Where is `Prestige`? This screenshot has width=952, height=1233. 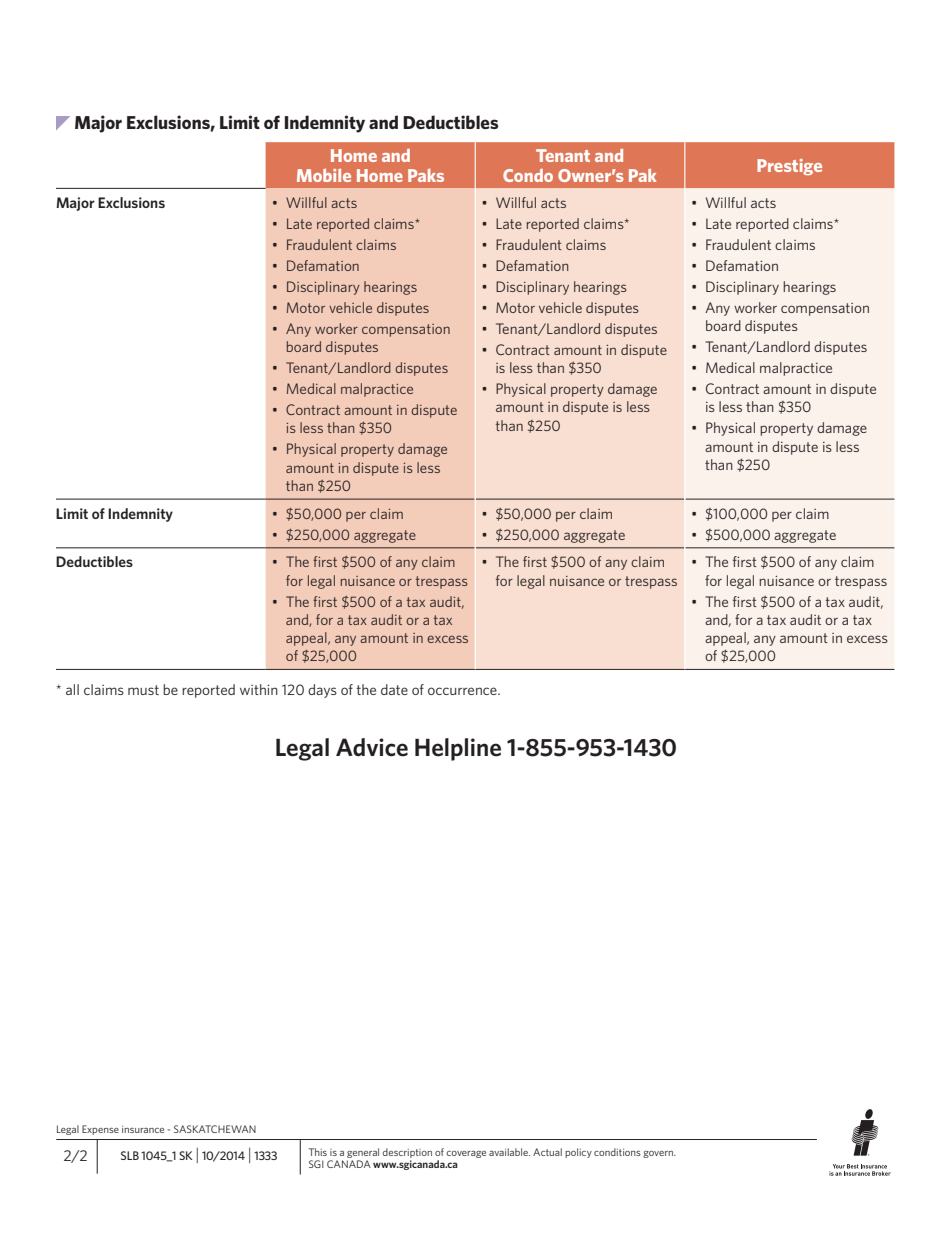
Prestige is located at coordinates (789, 167).
